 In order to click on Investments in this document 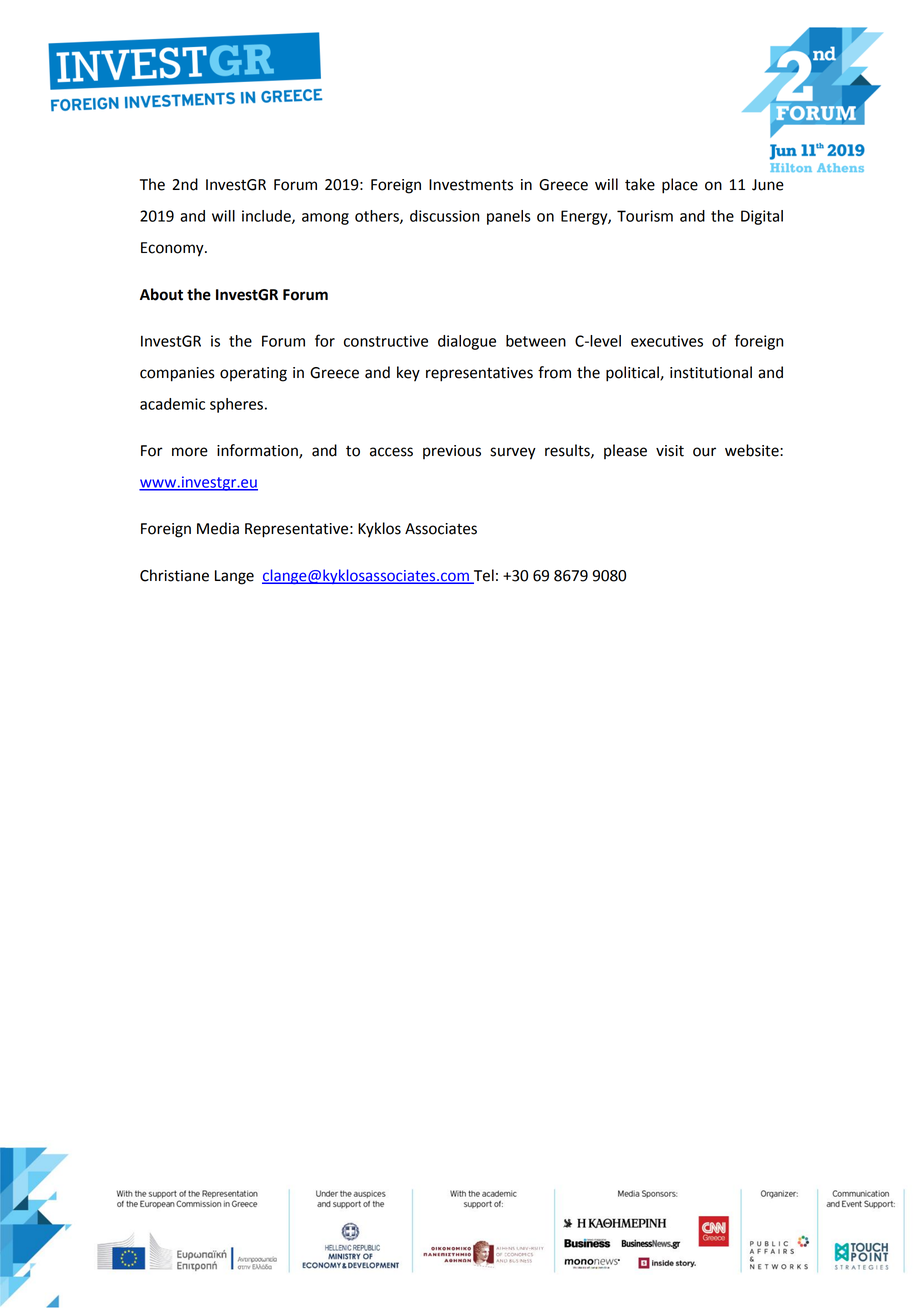, I will do `click(471, 185)`.
